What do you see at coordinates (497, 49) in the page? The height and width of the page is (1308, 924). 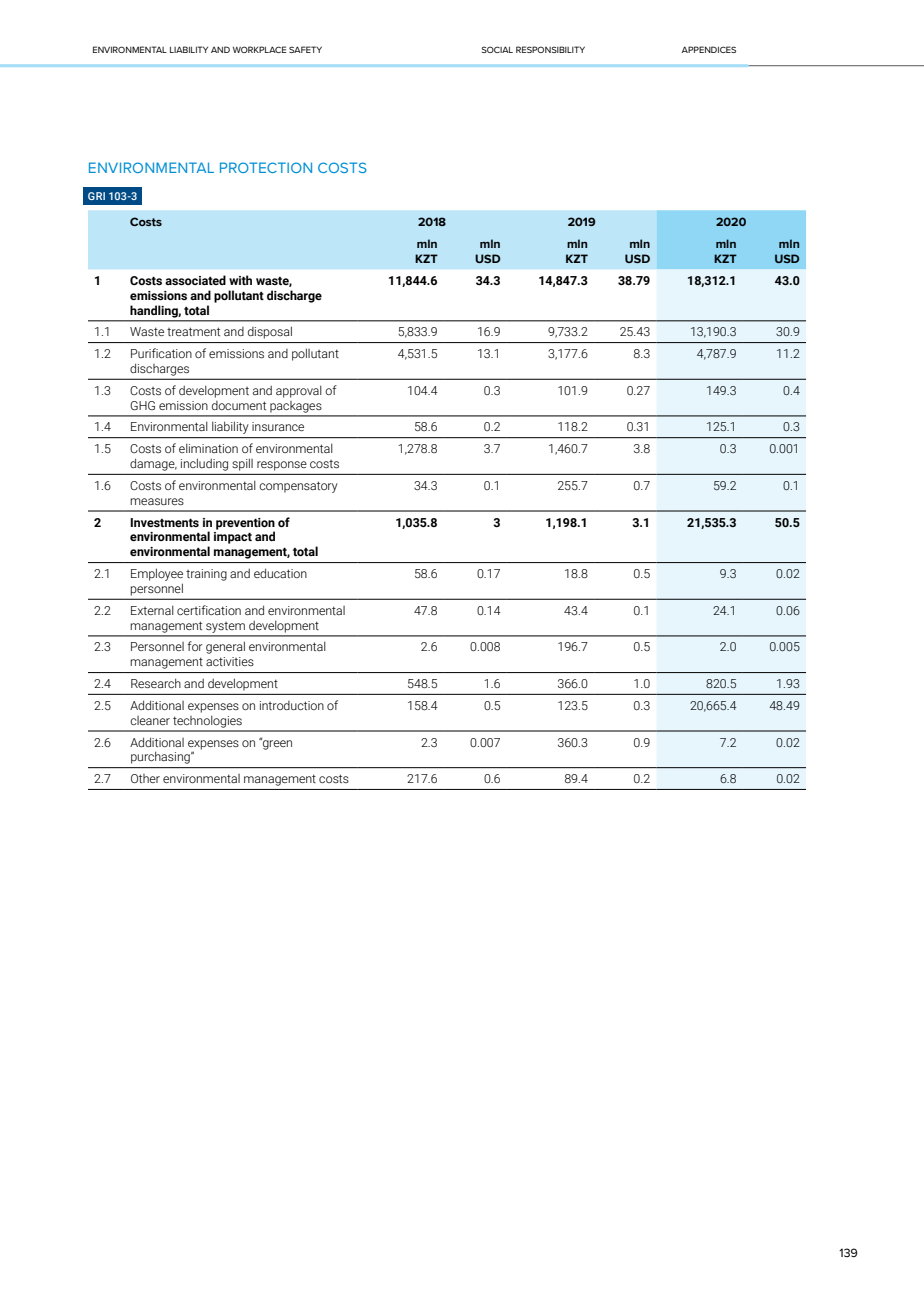 I see `SOCIAL` at bounding box center [497, 49].
